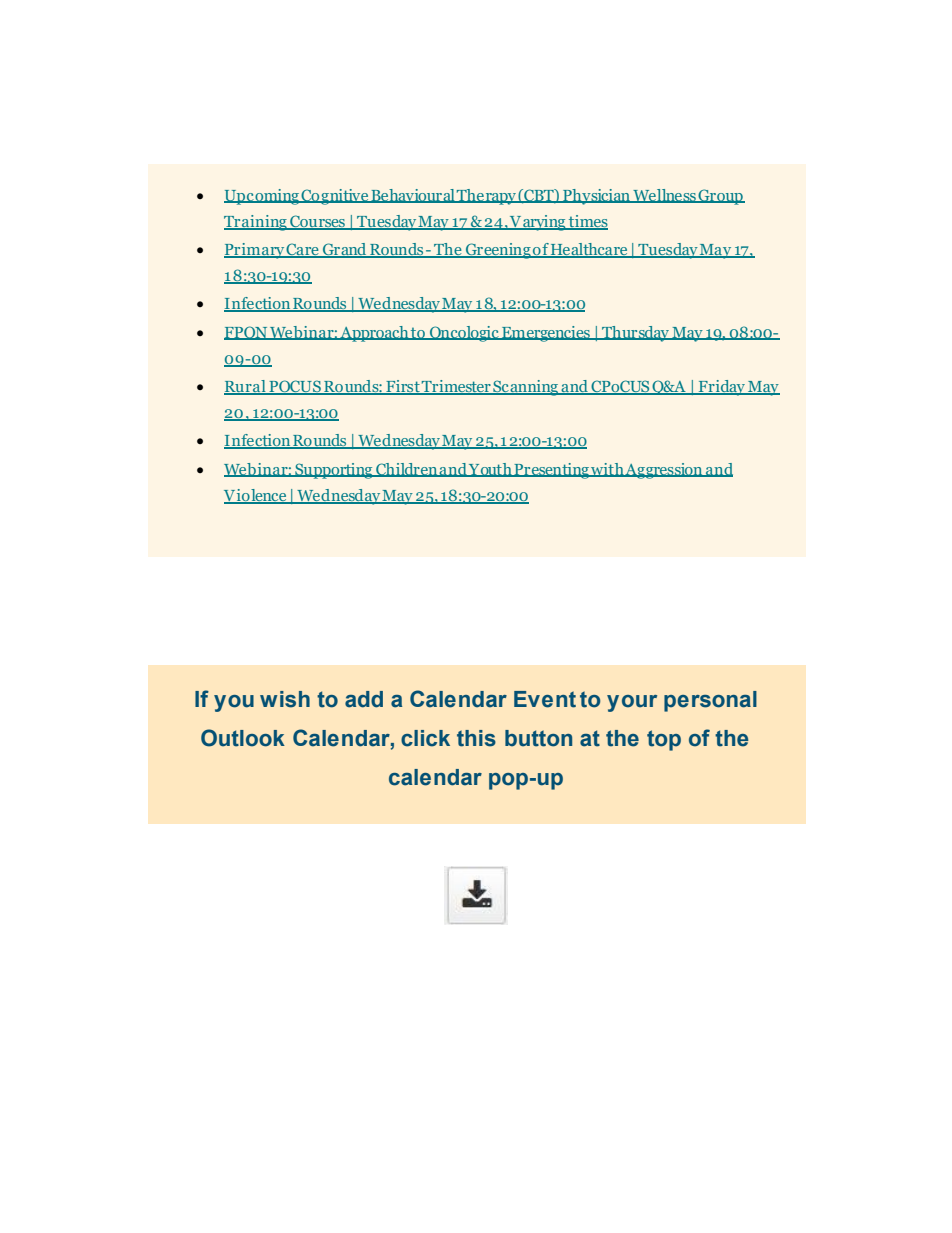 The height and width of the screenshot is (1233, 952). I want to click on Oncologic, so click(464, 334).
